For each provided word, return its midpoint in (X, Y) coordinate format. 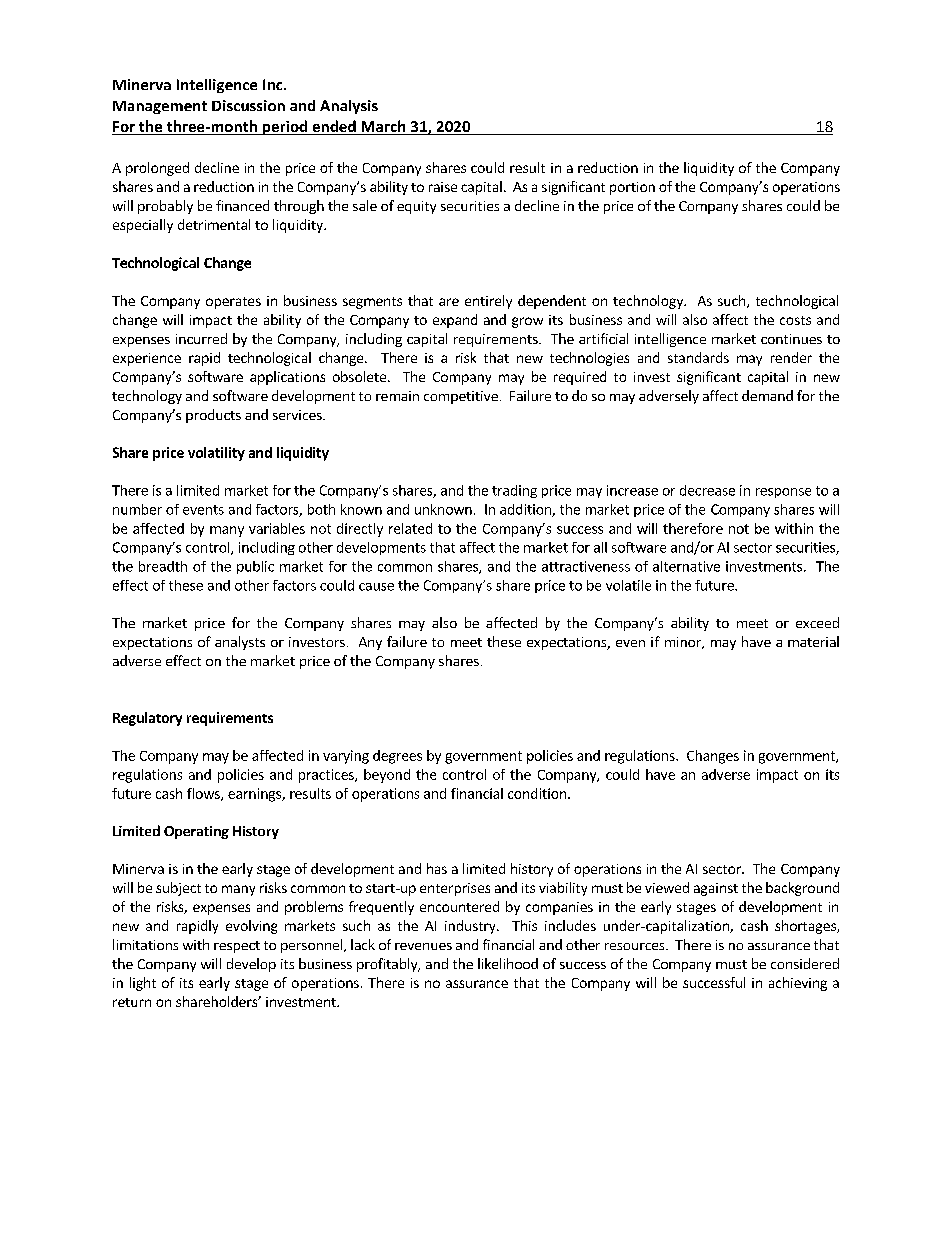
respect (237, 947)
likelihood (508, 963)
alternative (686, 566)
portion (632, 188)
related (410, 528)
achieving (798, 984)
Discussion (248, 105)
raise (443, 187)
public (255, 567)
